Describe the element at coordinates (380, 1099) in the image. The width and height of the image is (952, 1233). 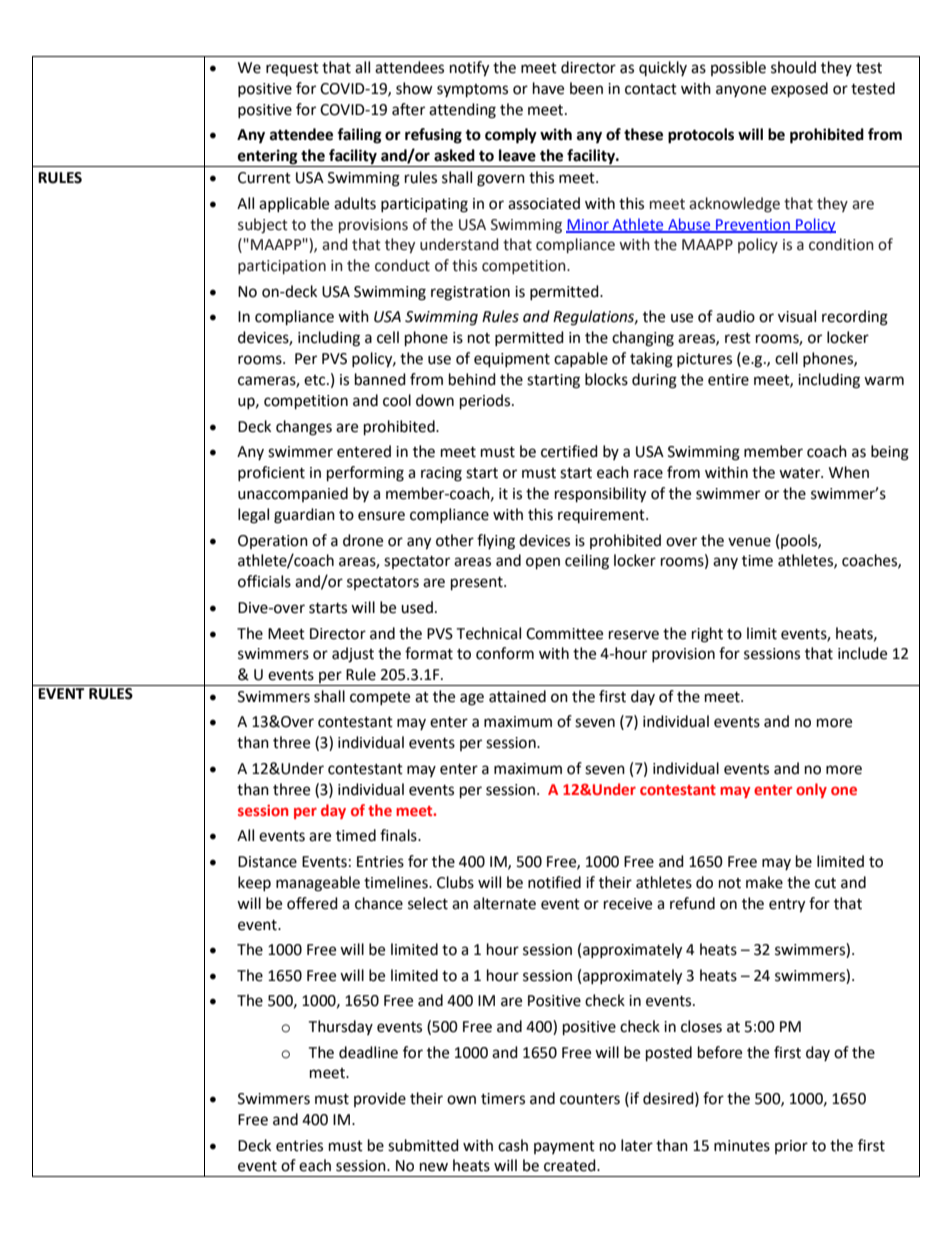
I see `provide` at that location.
